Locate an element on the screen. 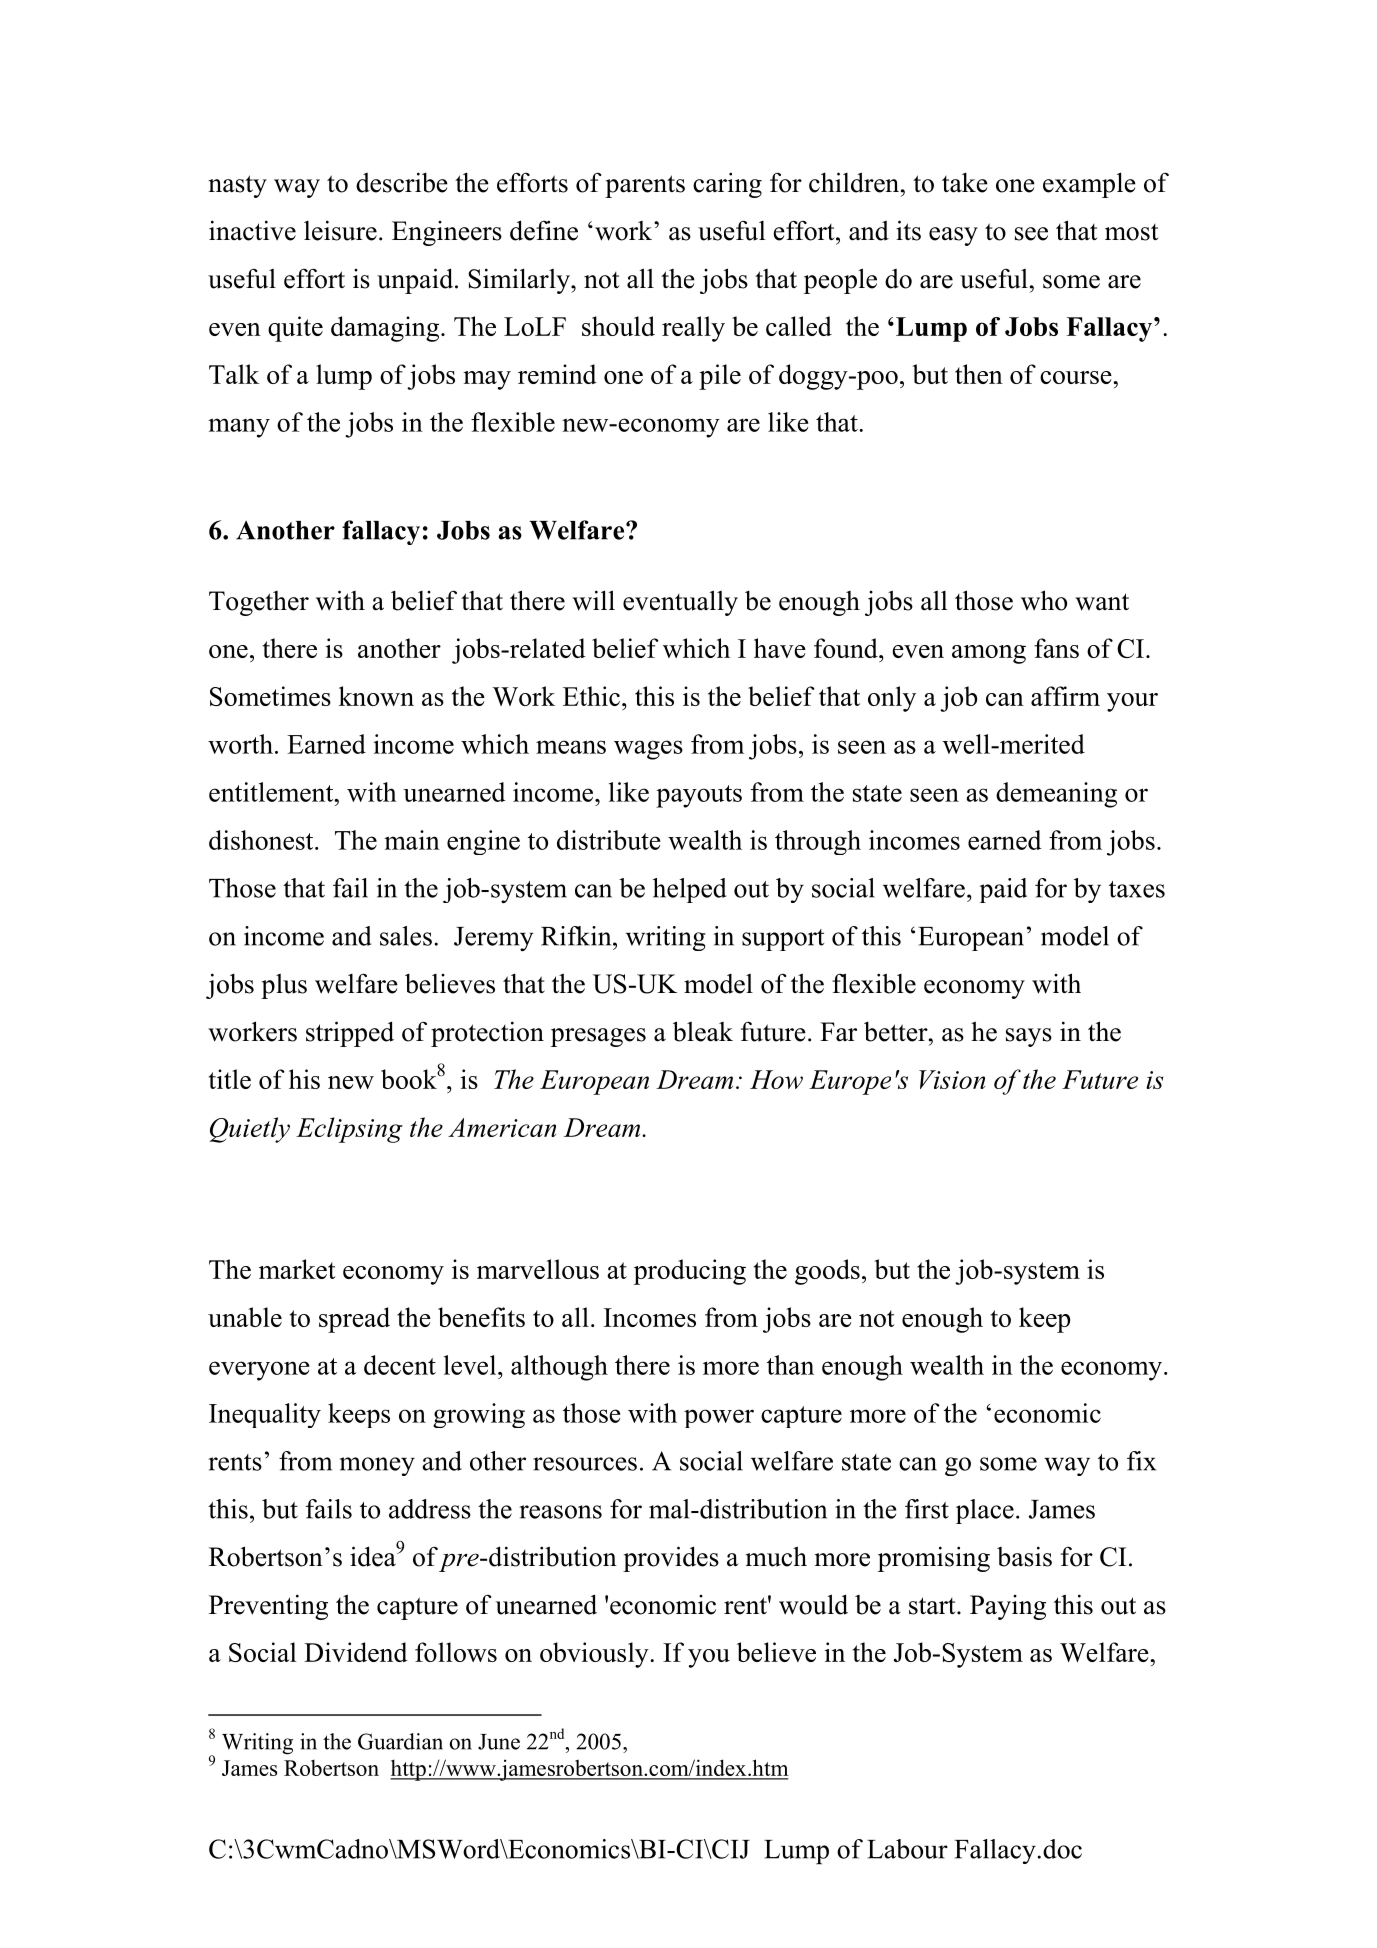 This screenshot has width=1377, height=1948. producing is located at coordinates (690, 1272).
